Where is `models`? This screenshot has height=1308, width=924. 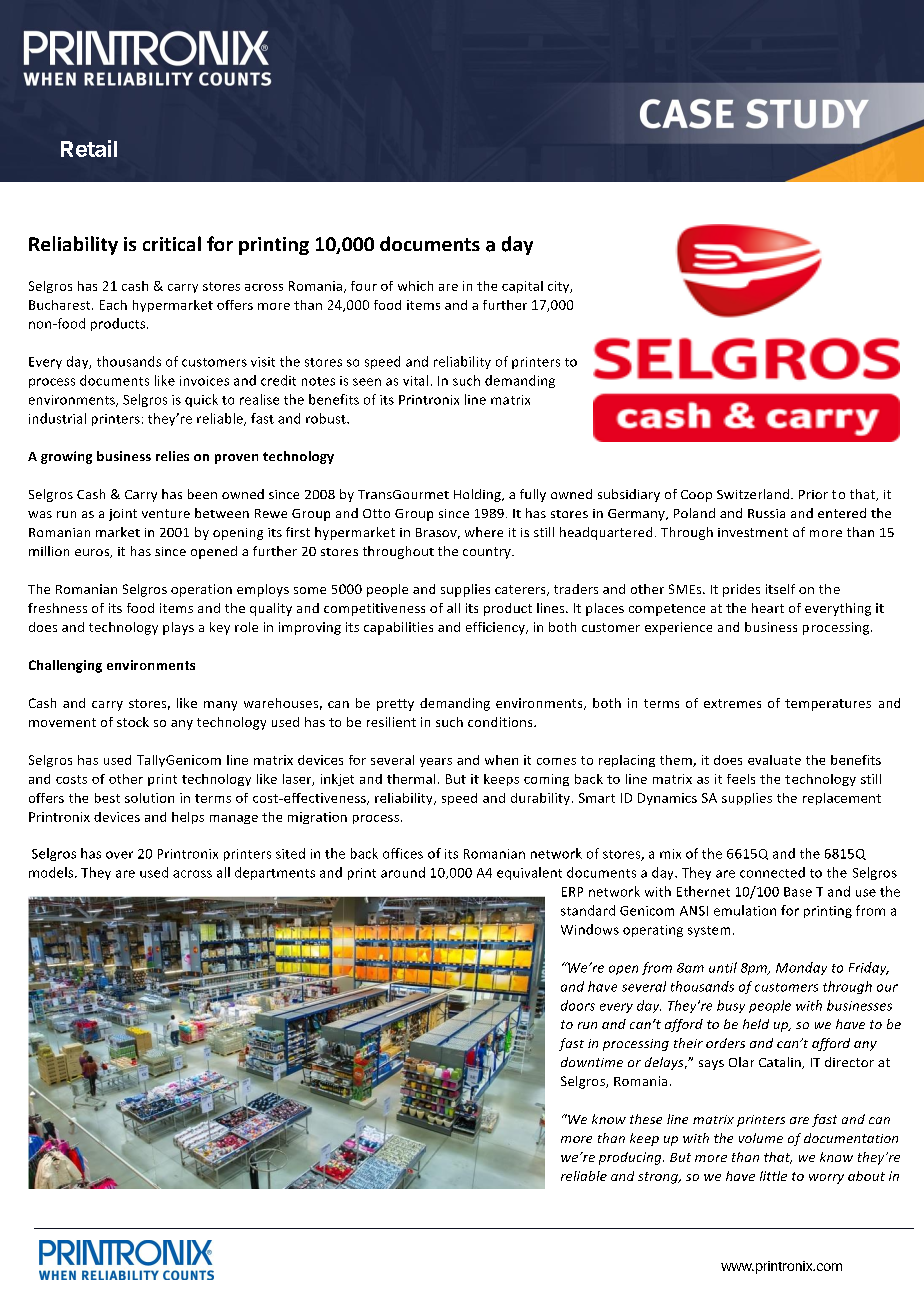 models is located at coordinates (52, 872).
